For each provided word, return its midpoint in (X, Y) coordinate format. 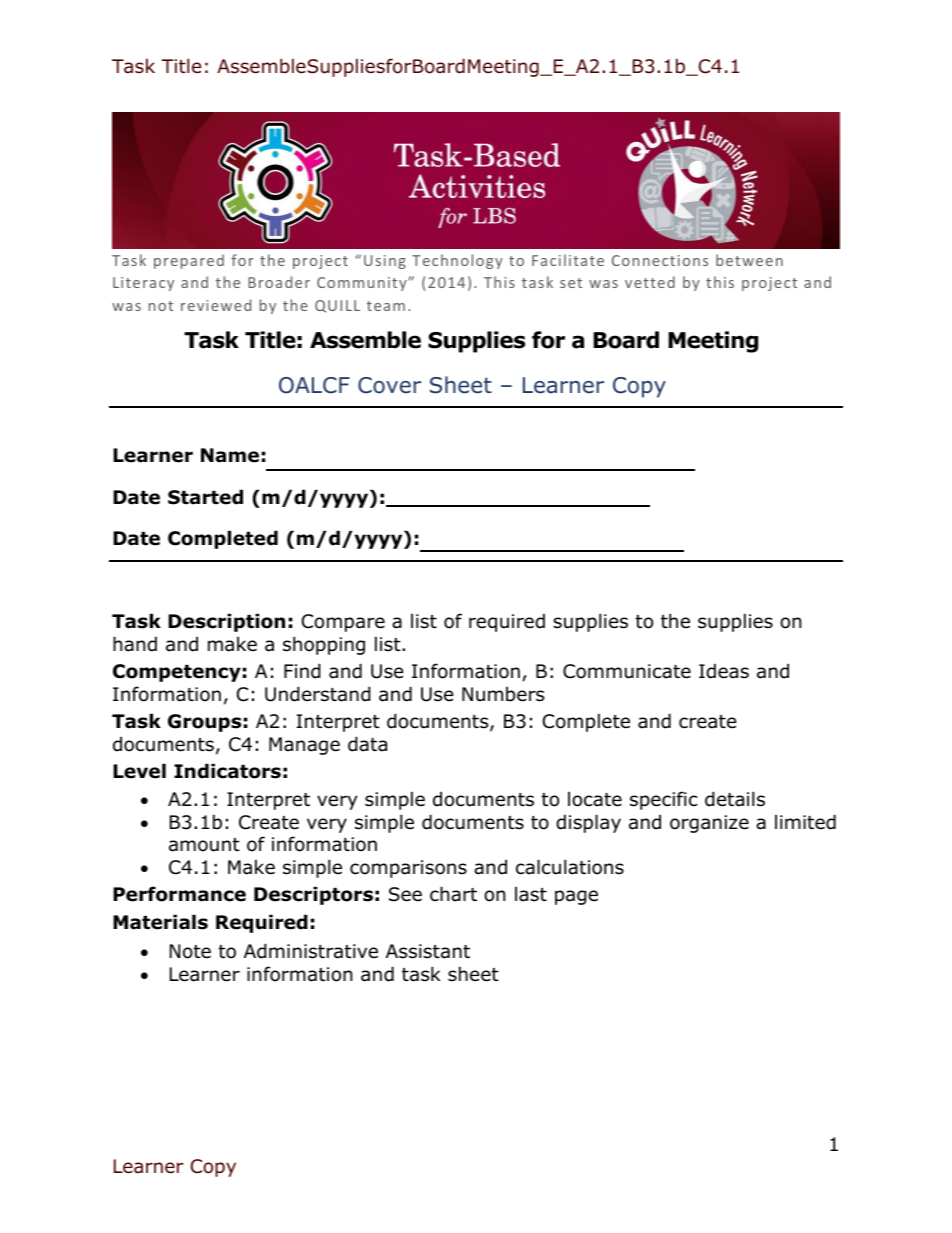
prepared (189, 261)
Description (226, 622)
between (749, 260)
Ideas (724, 671)
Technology (457, 261)
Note (190, 951)
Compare (343, 623)
